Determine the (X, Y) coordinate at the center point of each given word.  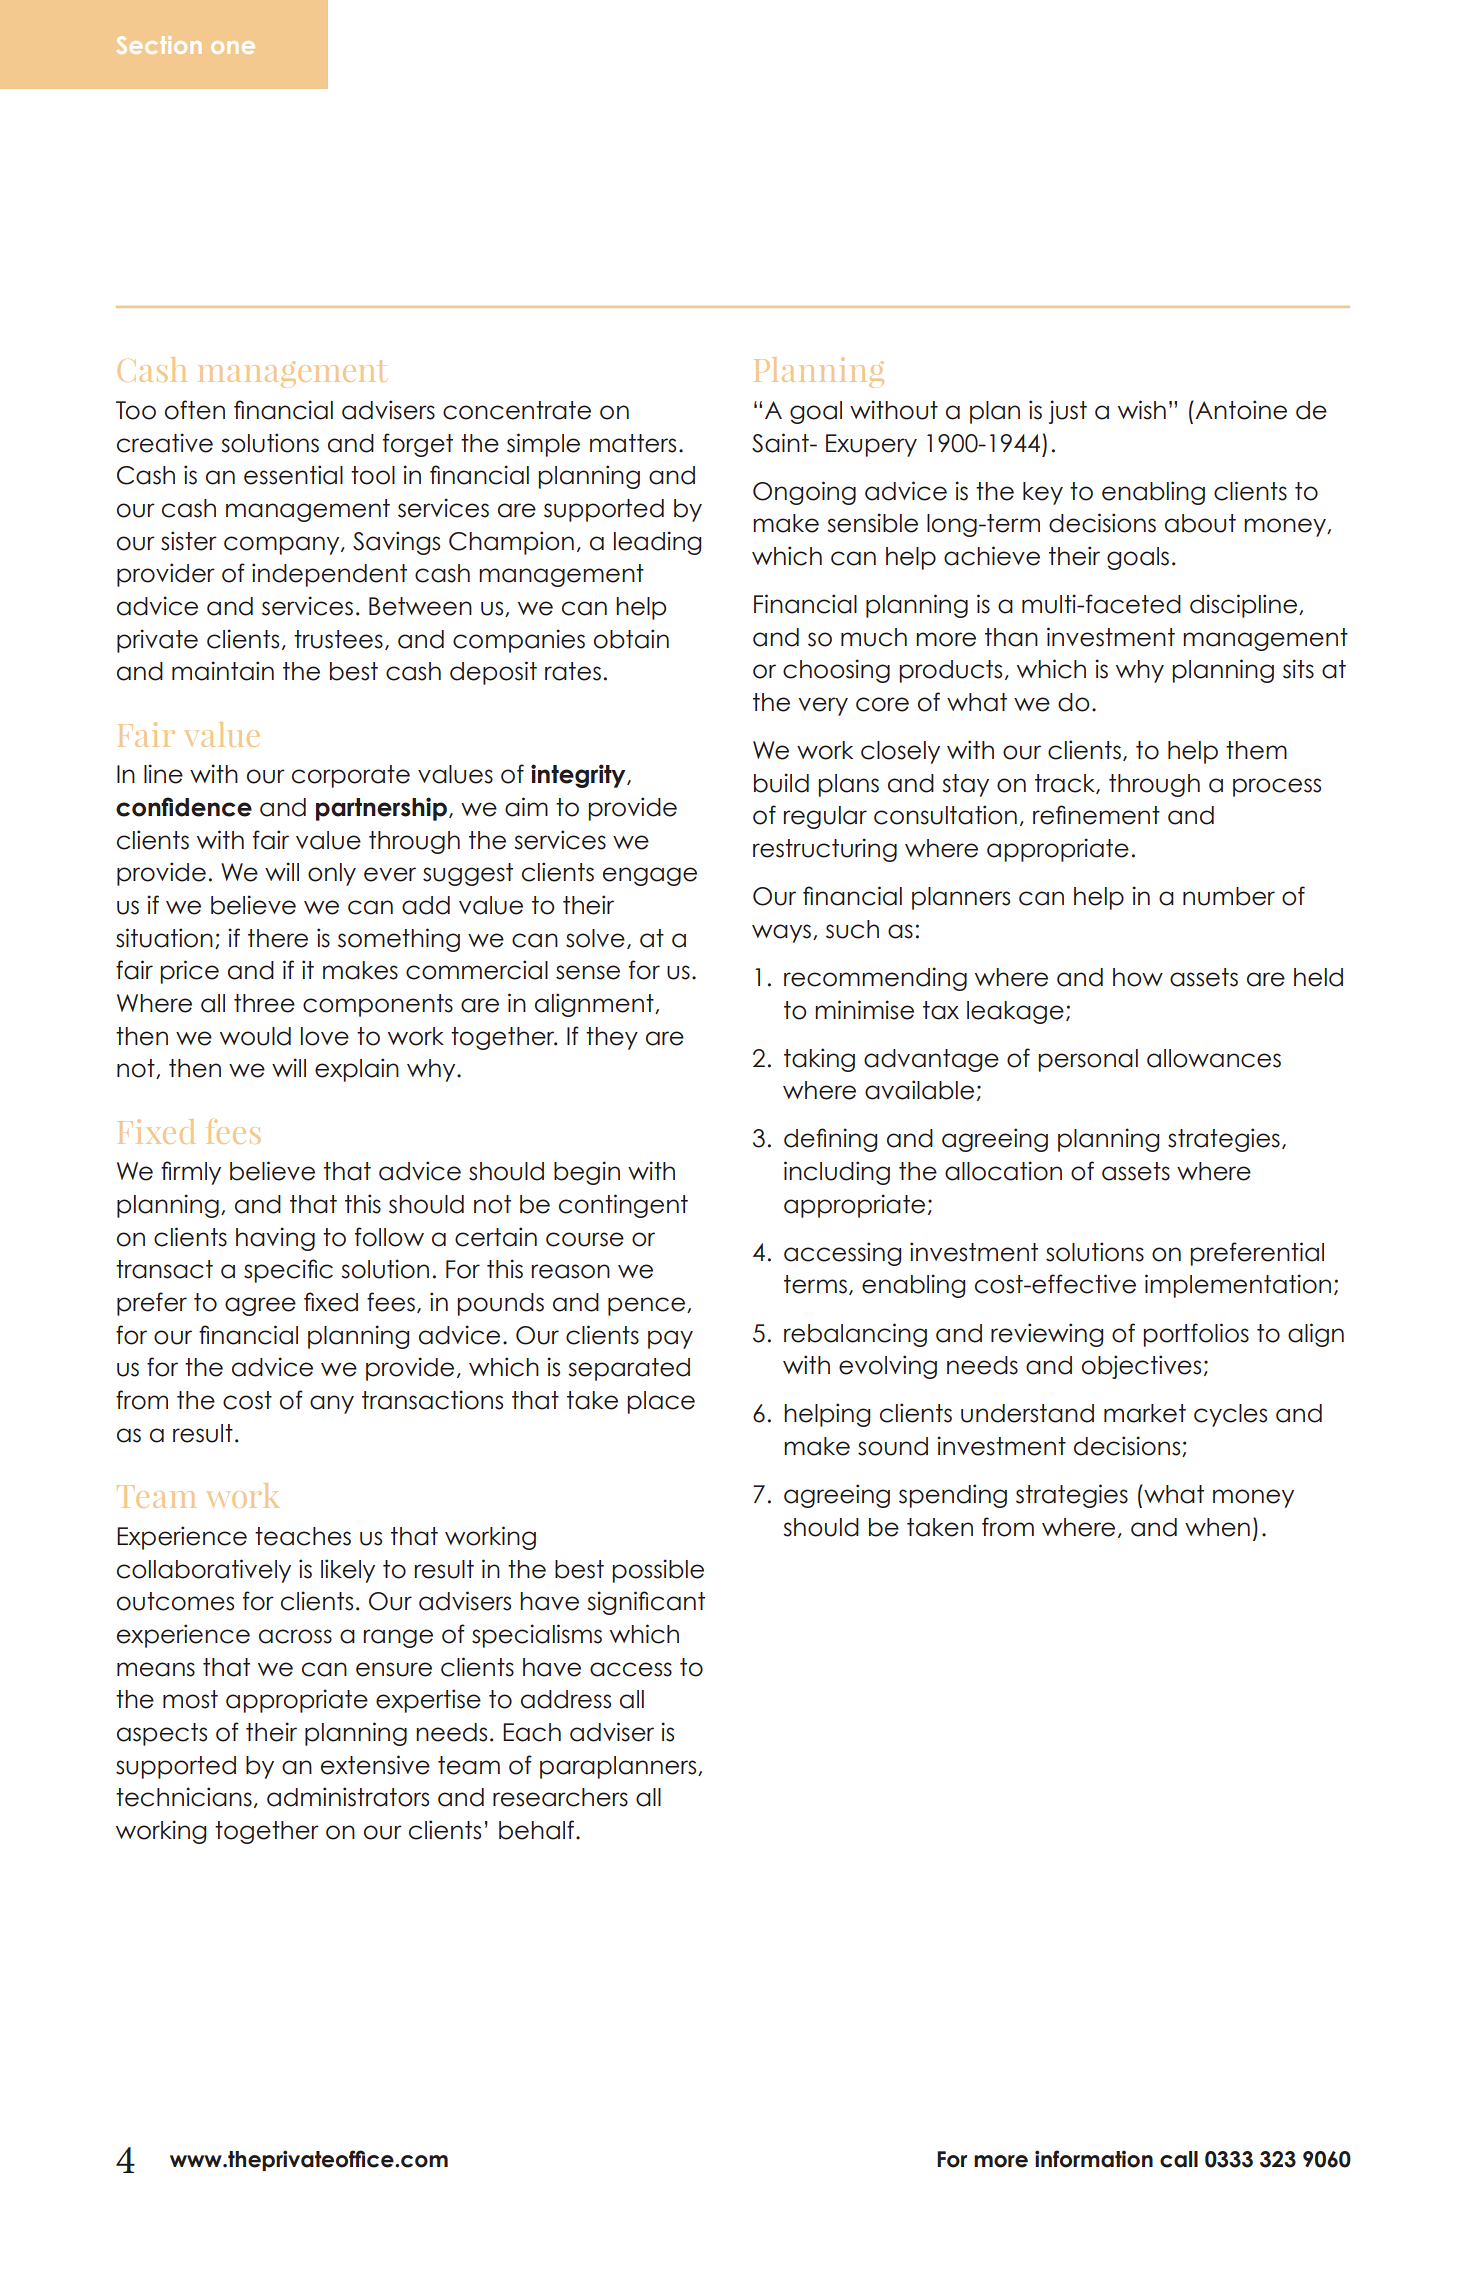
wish (1142, 410)
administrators (348, 1797)
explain (357, 1070)
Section (159, 45)
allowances (1214, 1058)
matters (633, 443)
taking (819, 1060)
